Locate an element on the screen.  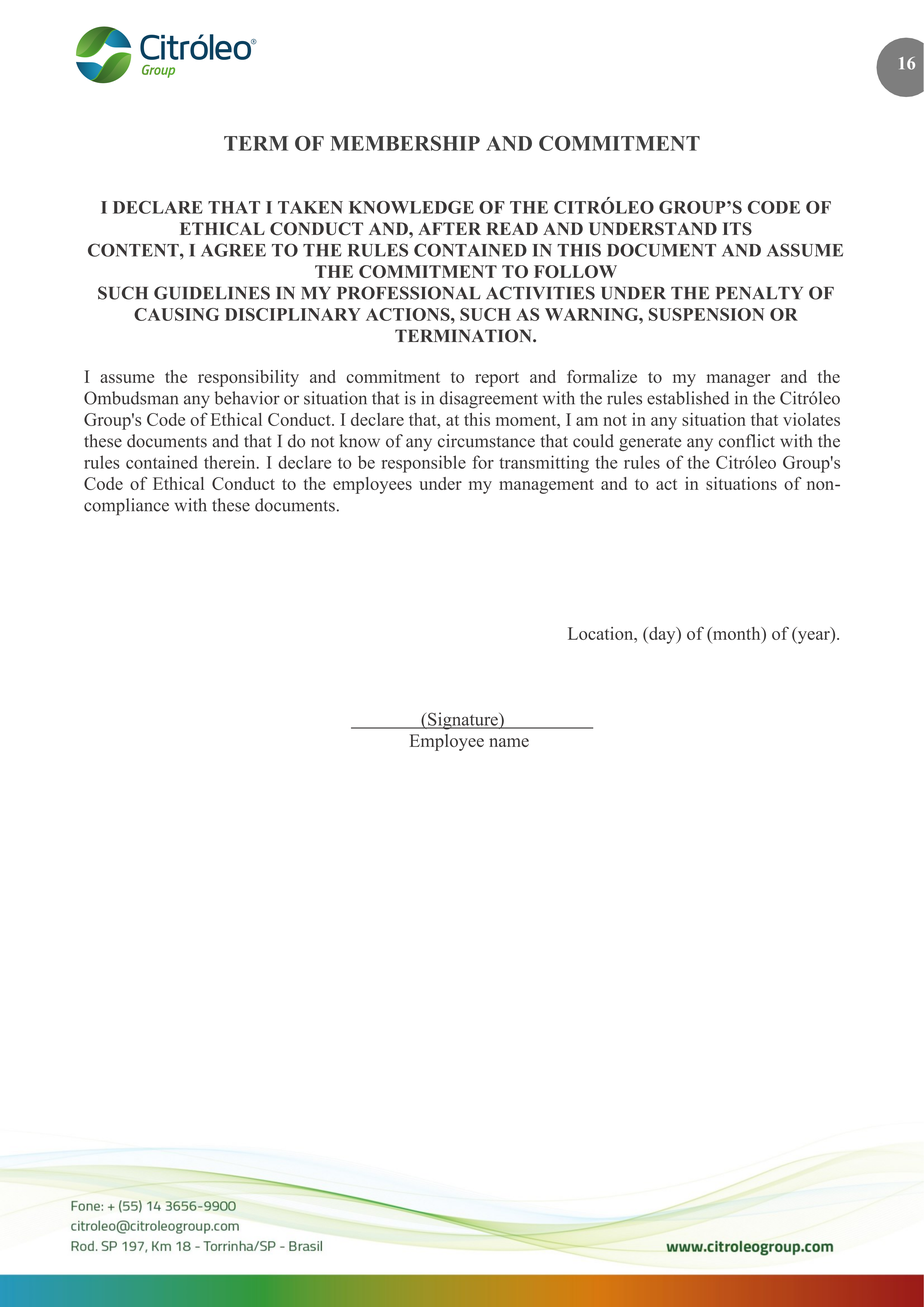
MEMBERSHIP is located at coordinates (405, 143).
